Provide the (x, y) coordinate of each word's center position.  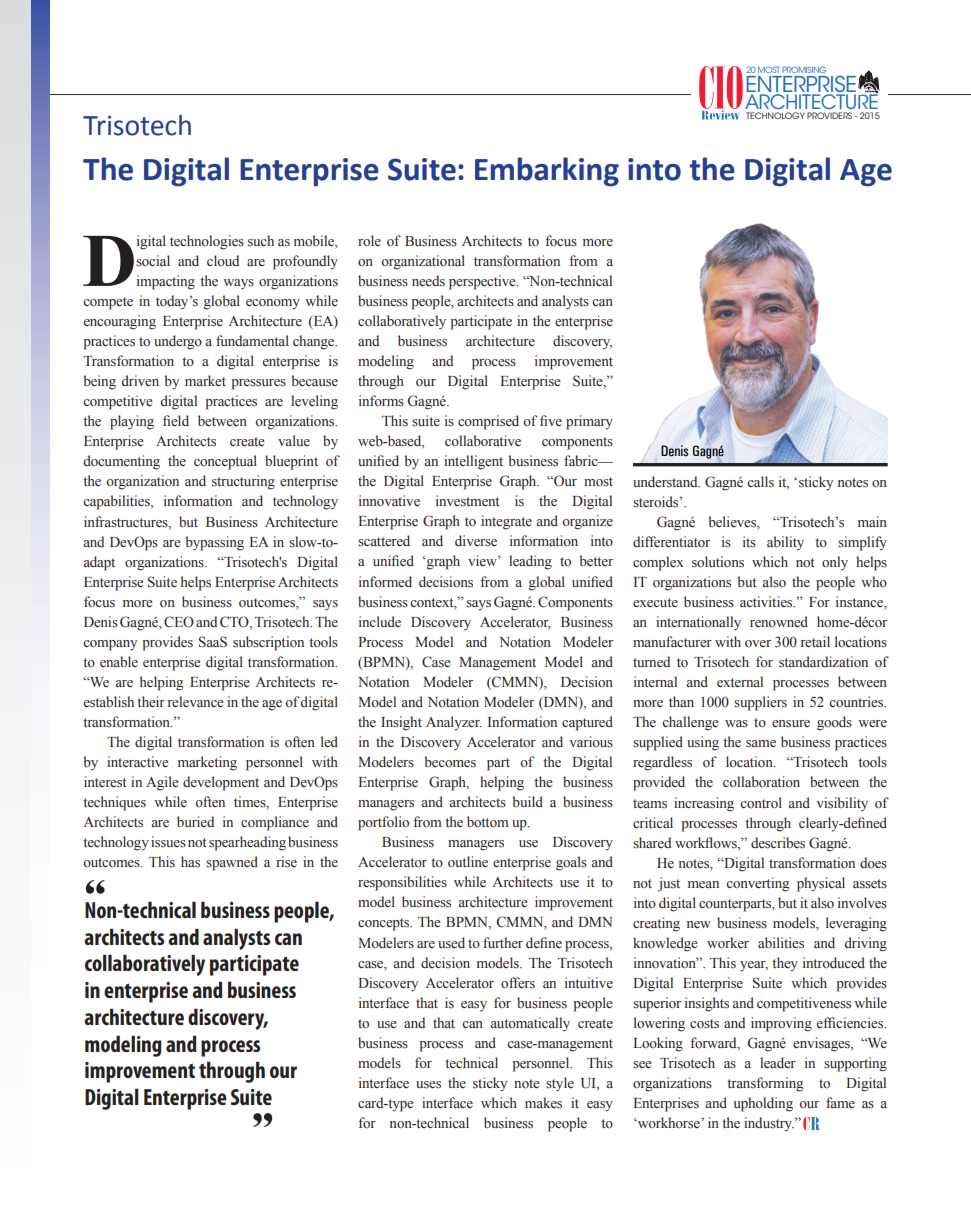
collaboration (761, 781)
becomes (450, 762)
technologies (207, 242)
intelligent (473, 462)
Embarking (547, 172)
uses (428, 1085)
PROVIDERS (829, 115)
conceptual (225, 462)
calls (760, 481)
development (221, 783)
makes (543, 1103)
